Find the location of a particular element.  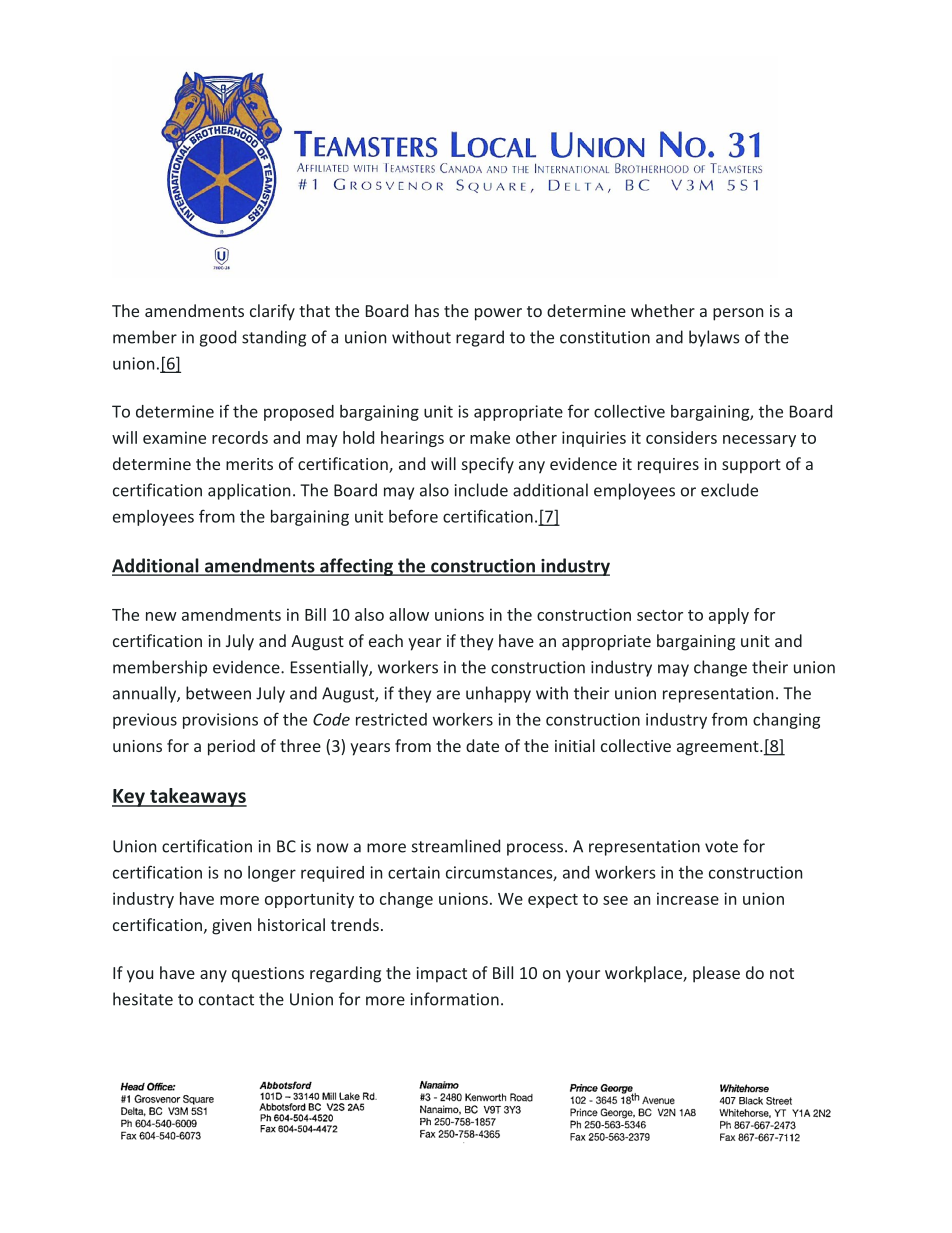

good is located at coordinates (218, 338).
